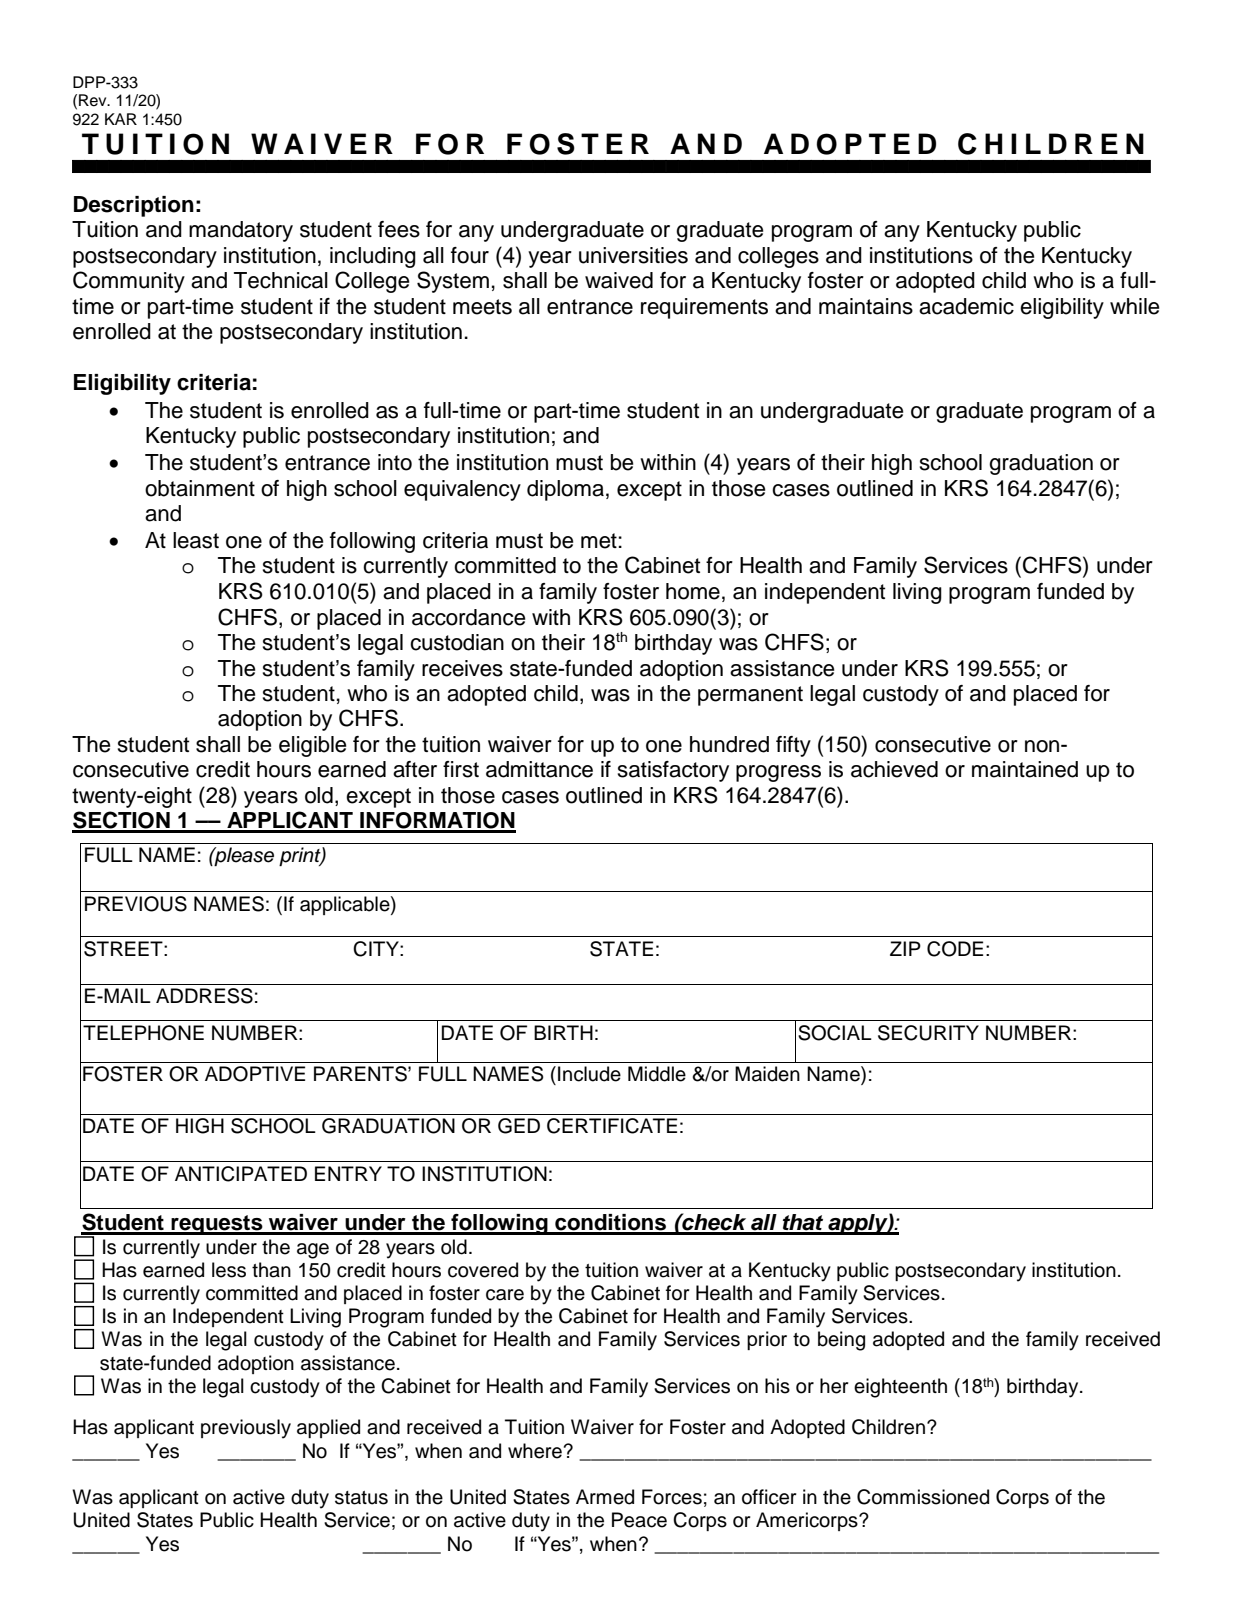 The height and width of the page is (1597, 1234). What do you see at coordinates (673, 771) in the page?
I see `satisfactory` at bounding box center [673, 771].
